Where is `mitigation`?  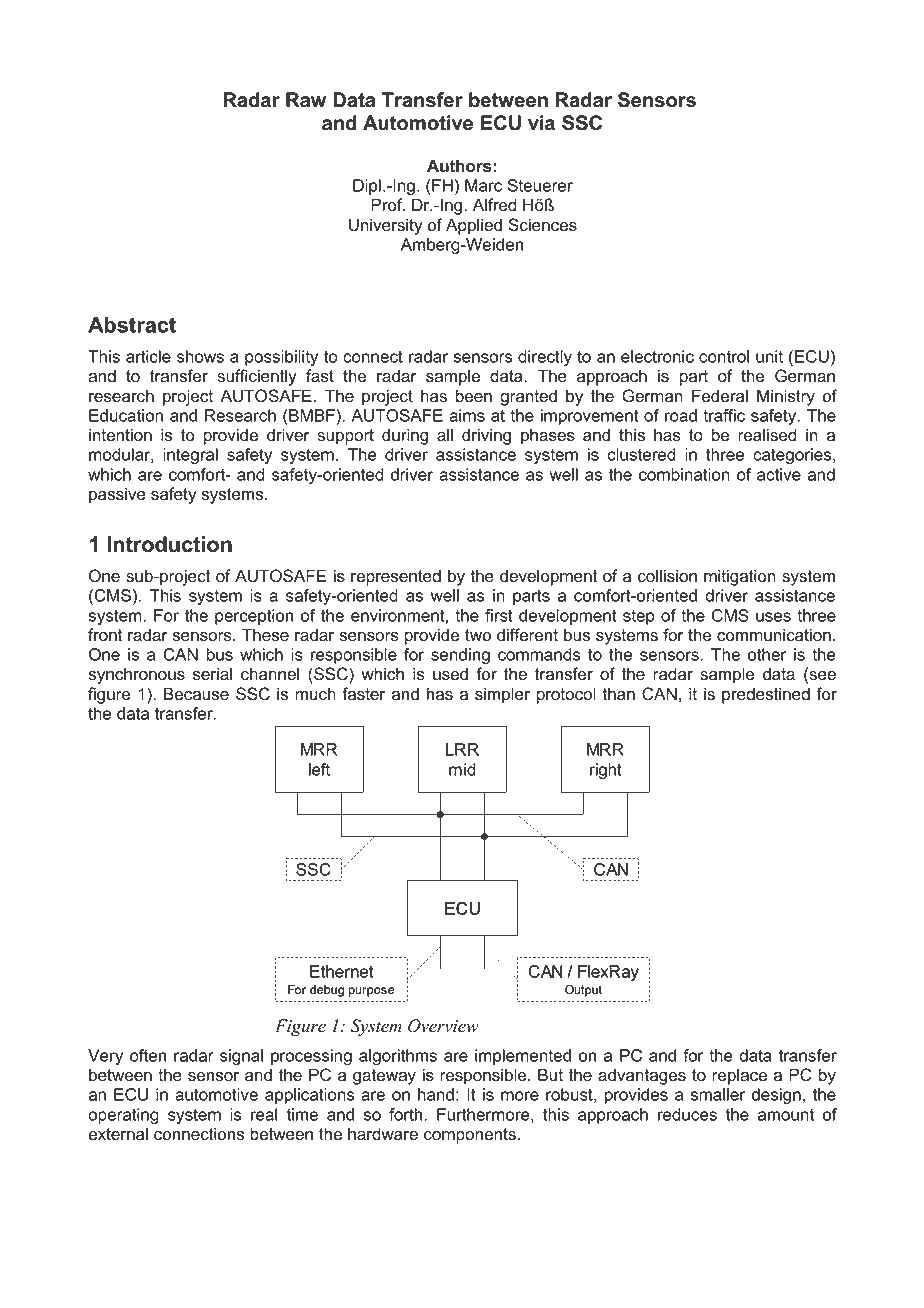 mitigation is located at coordinates (740, 577).
